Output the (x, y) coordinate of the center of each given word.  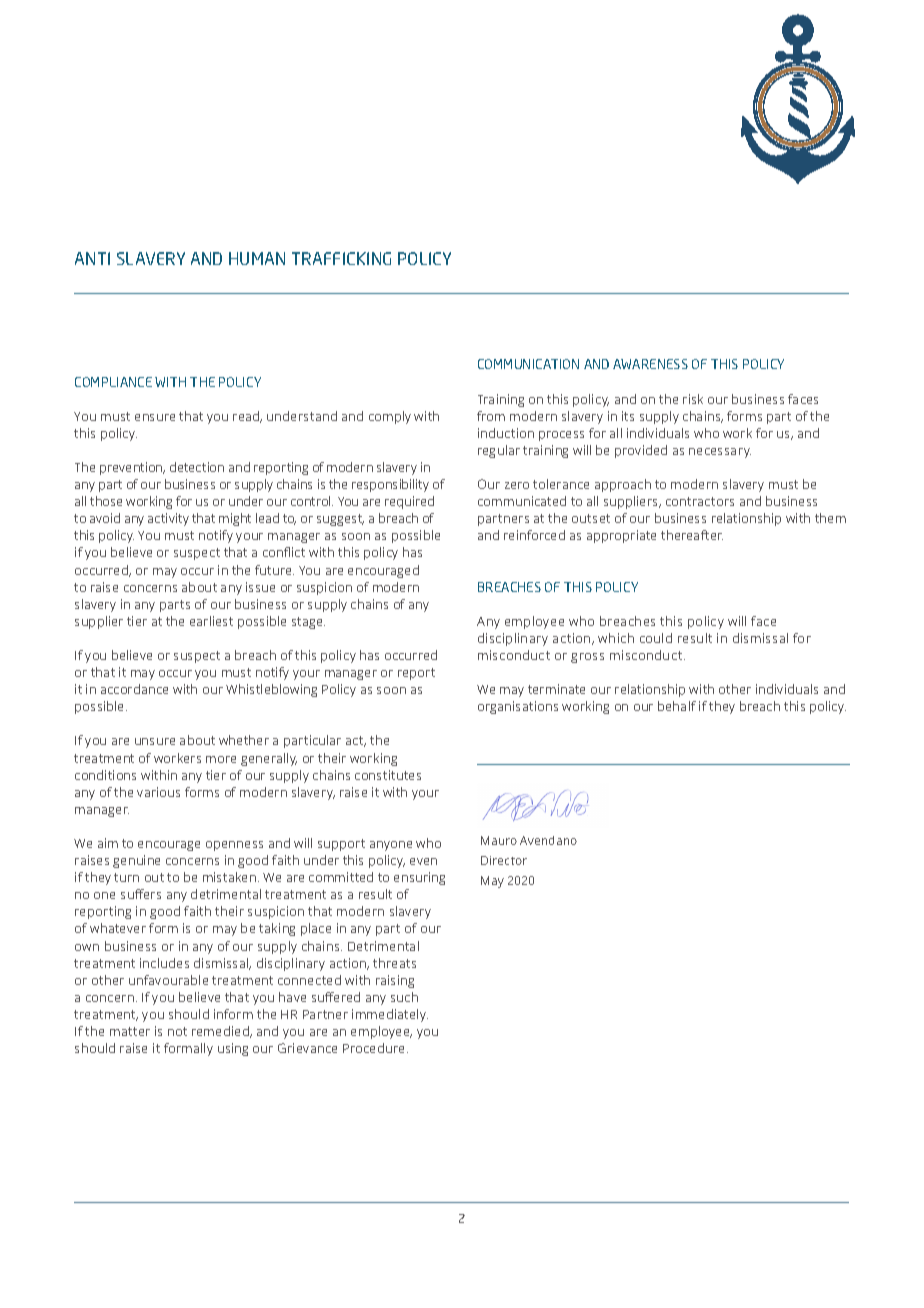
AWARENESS (650, 364)
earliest (211, 621)
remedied (221, 1032)
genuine (136, 861)
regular (499, 451)
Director (504, 860)
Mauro (499, 840)
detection (197, 467)
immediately (390, 1015)
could (656, 638)
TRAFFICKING (341, 258)
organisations (518, 707)
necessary (720, 453)
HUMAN (257, 258)
